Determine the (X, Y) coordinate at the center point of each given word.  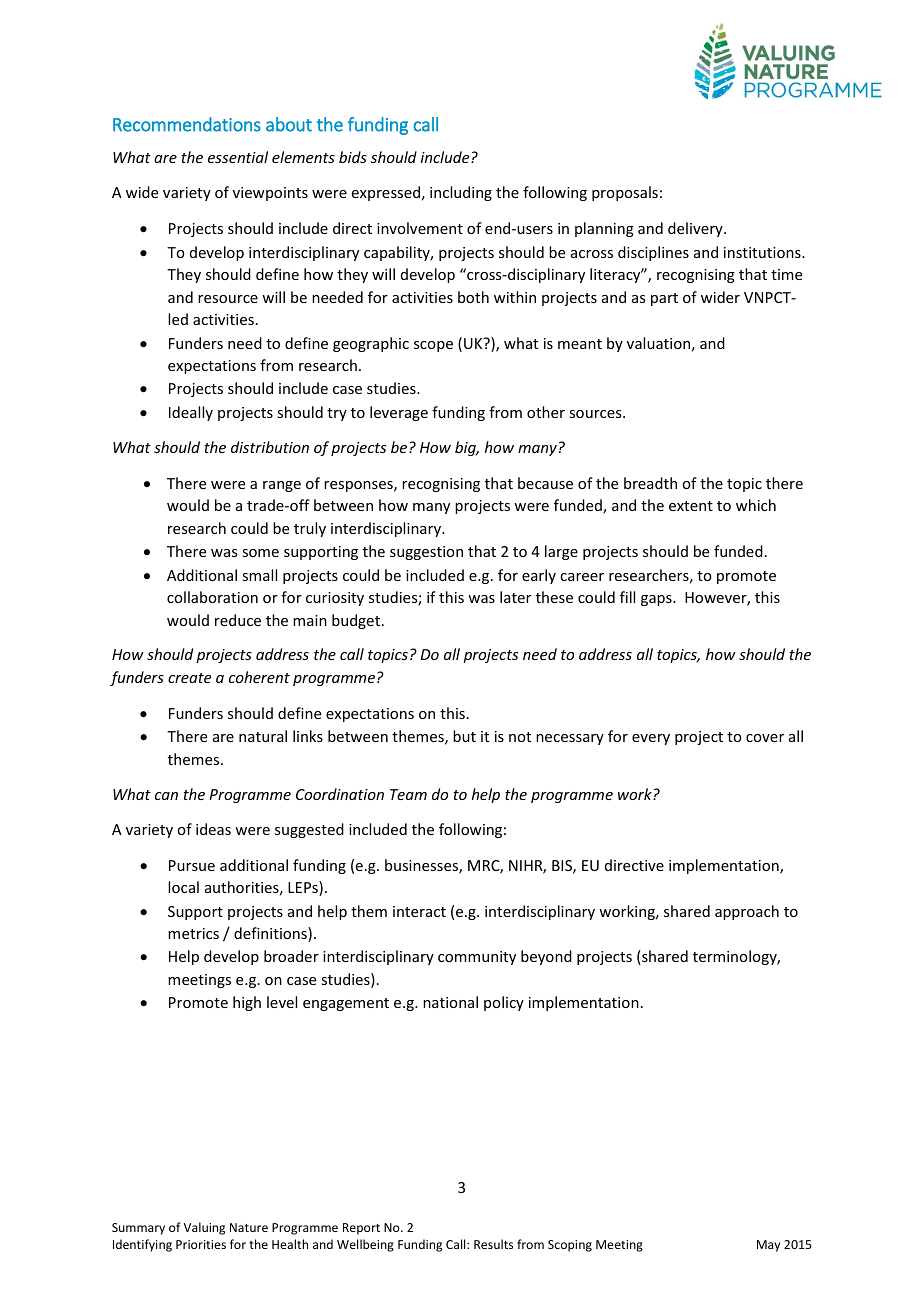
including (461, 193)
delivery (696, 229)
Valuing (204, 1228)
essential (238, 157)
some (260, 553)
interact (419, 911)
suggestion (426, 553)
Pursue (192, 865)
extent (691, 506)
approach (747, 912)
